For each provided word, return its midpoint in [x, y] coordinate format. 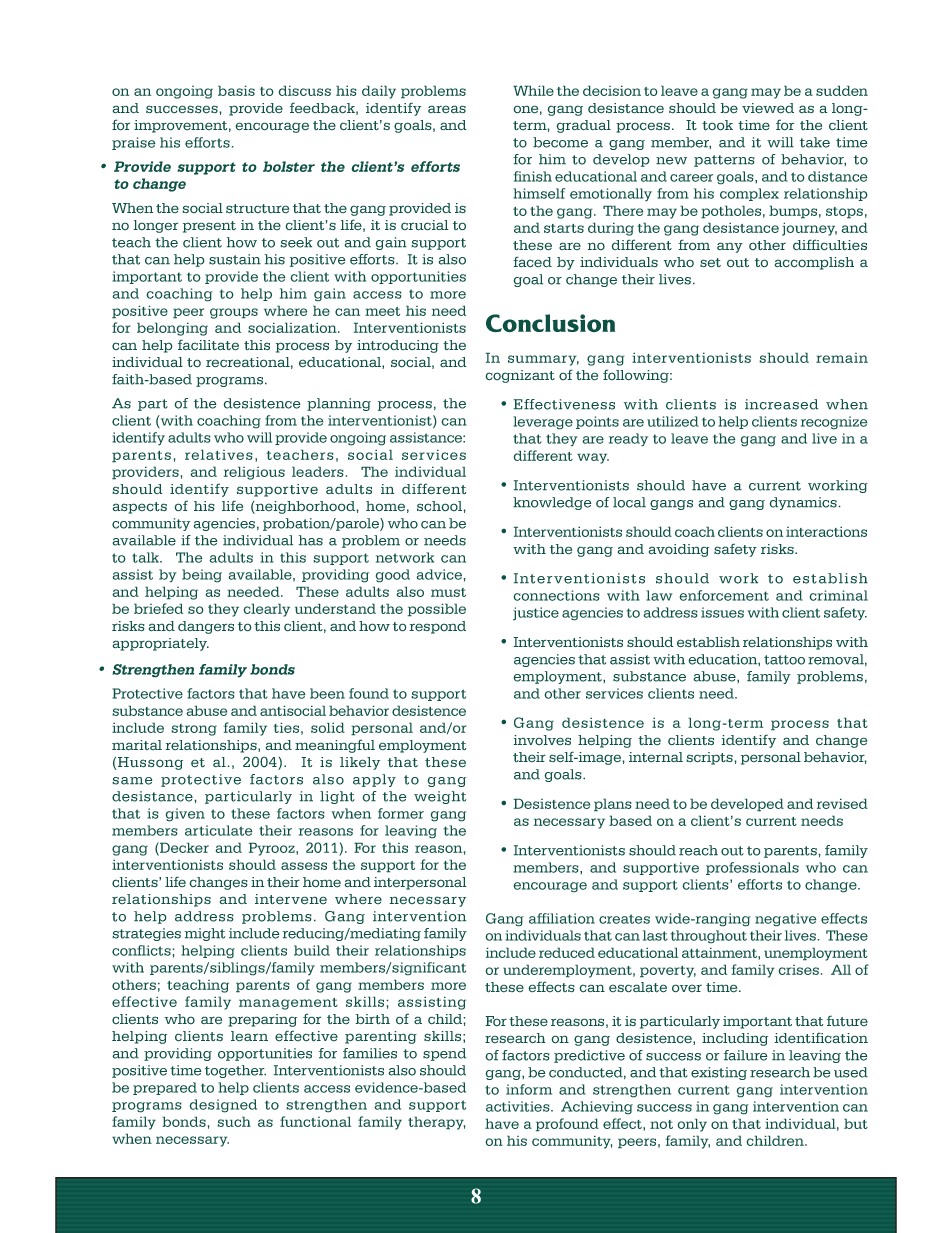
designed [223, 1106]
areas [447, 109]
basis [236, 90]
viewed [768, 108]
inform [529, 1089]
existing [719, 1073]
